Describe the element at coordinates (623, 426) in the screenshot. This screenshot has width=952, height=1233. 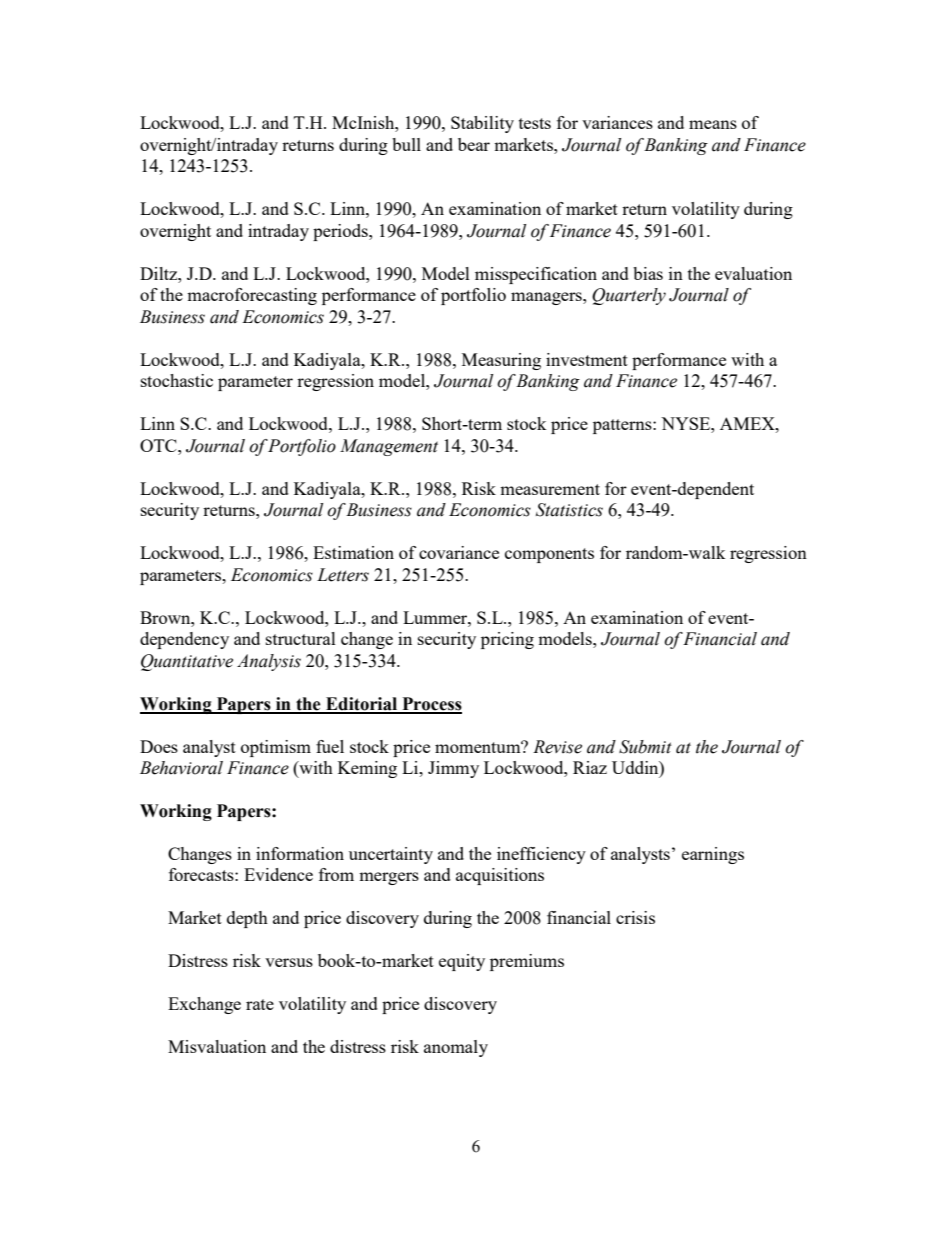
I see `patterns` at that location.
